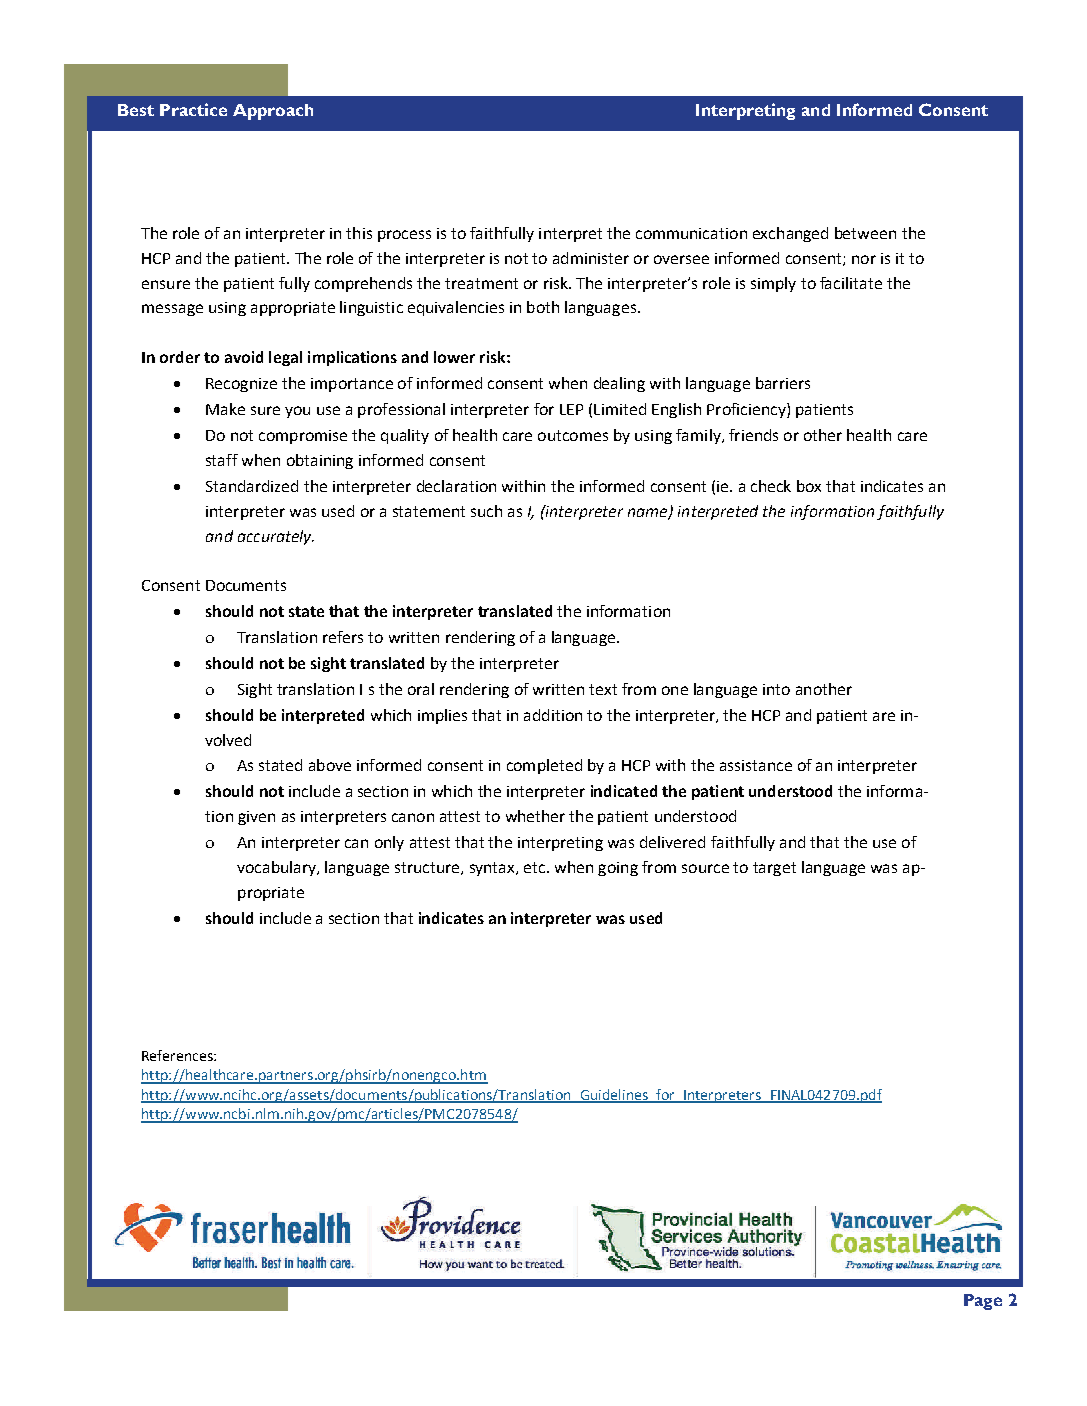 The image size is (1087, 1406). Describe the element at coordinates (603, 689) in the screenshot. I see `text` at that location.
